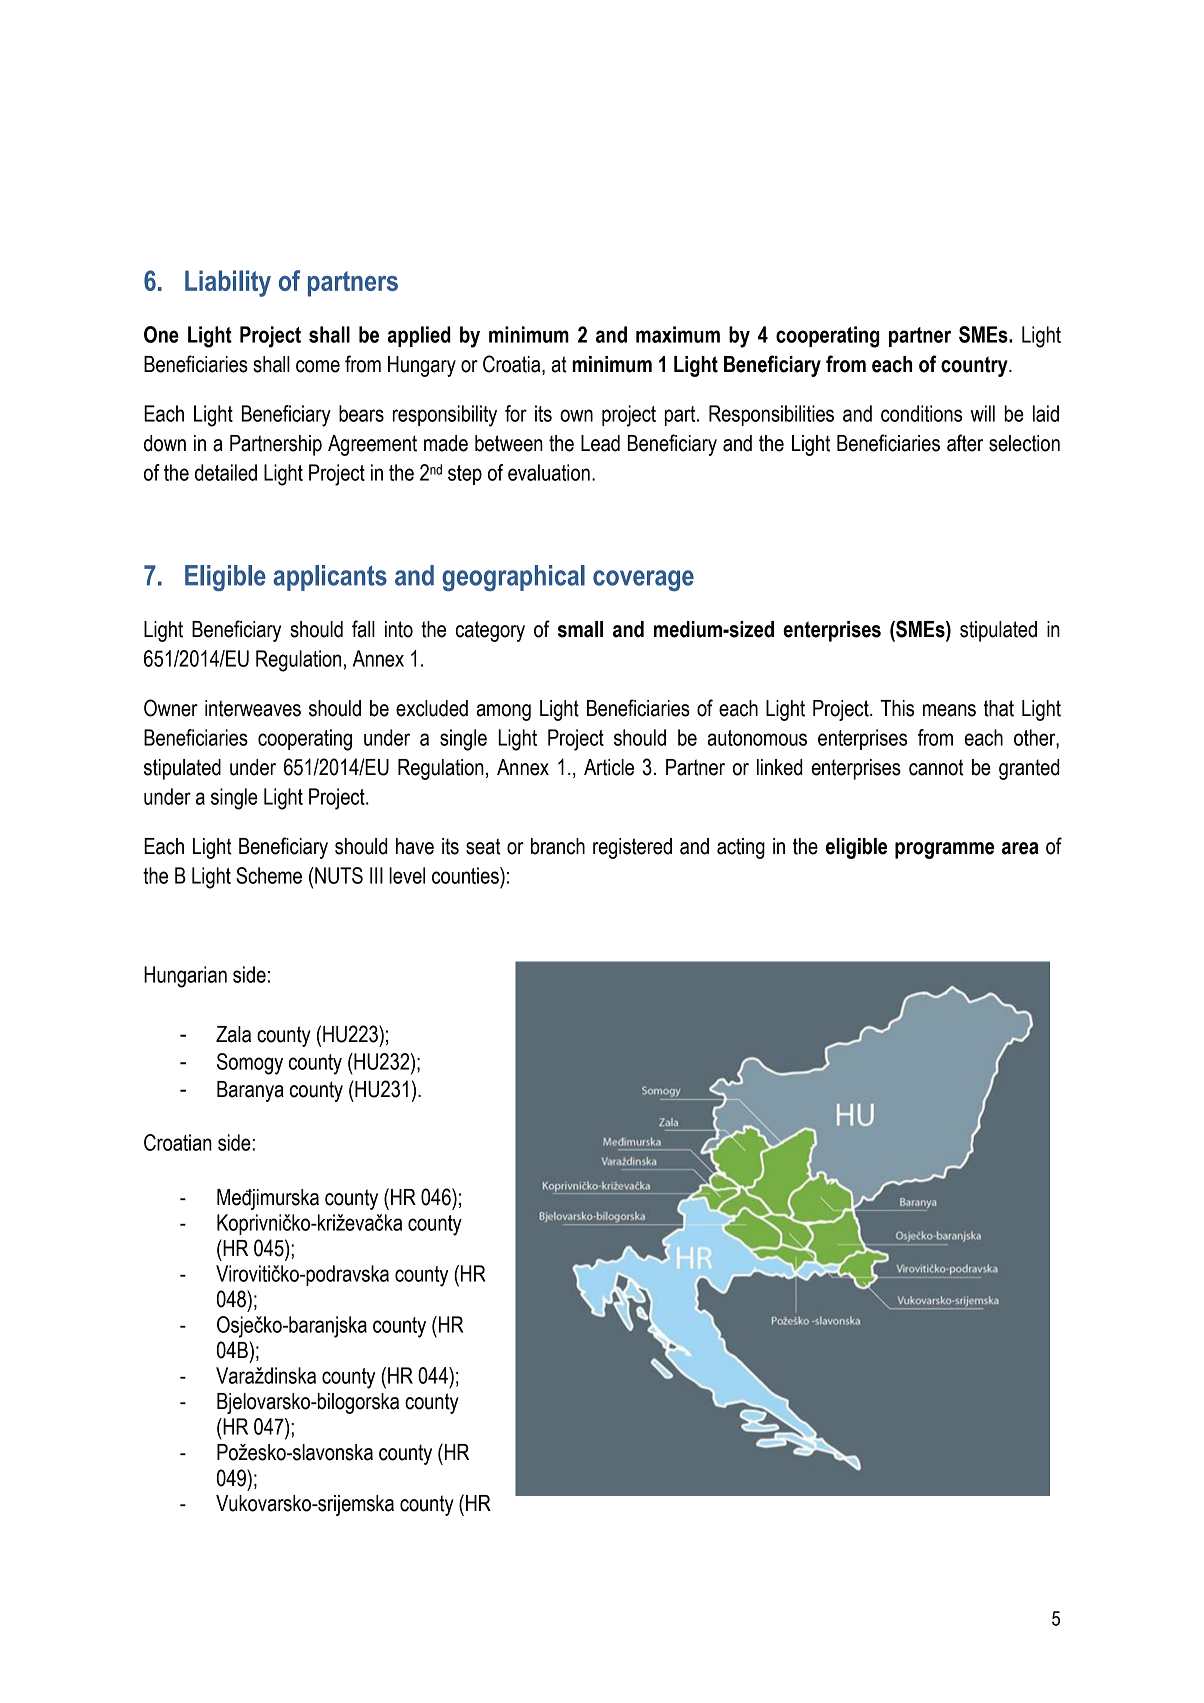 The image size is (1204, 1703). What do you see at coordinates (1020, 848) in the screenshot?
I see `area` at bounding box center [1020, 848].
